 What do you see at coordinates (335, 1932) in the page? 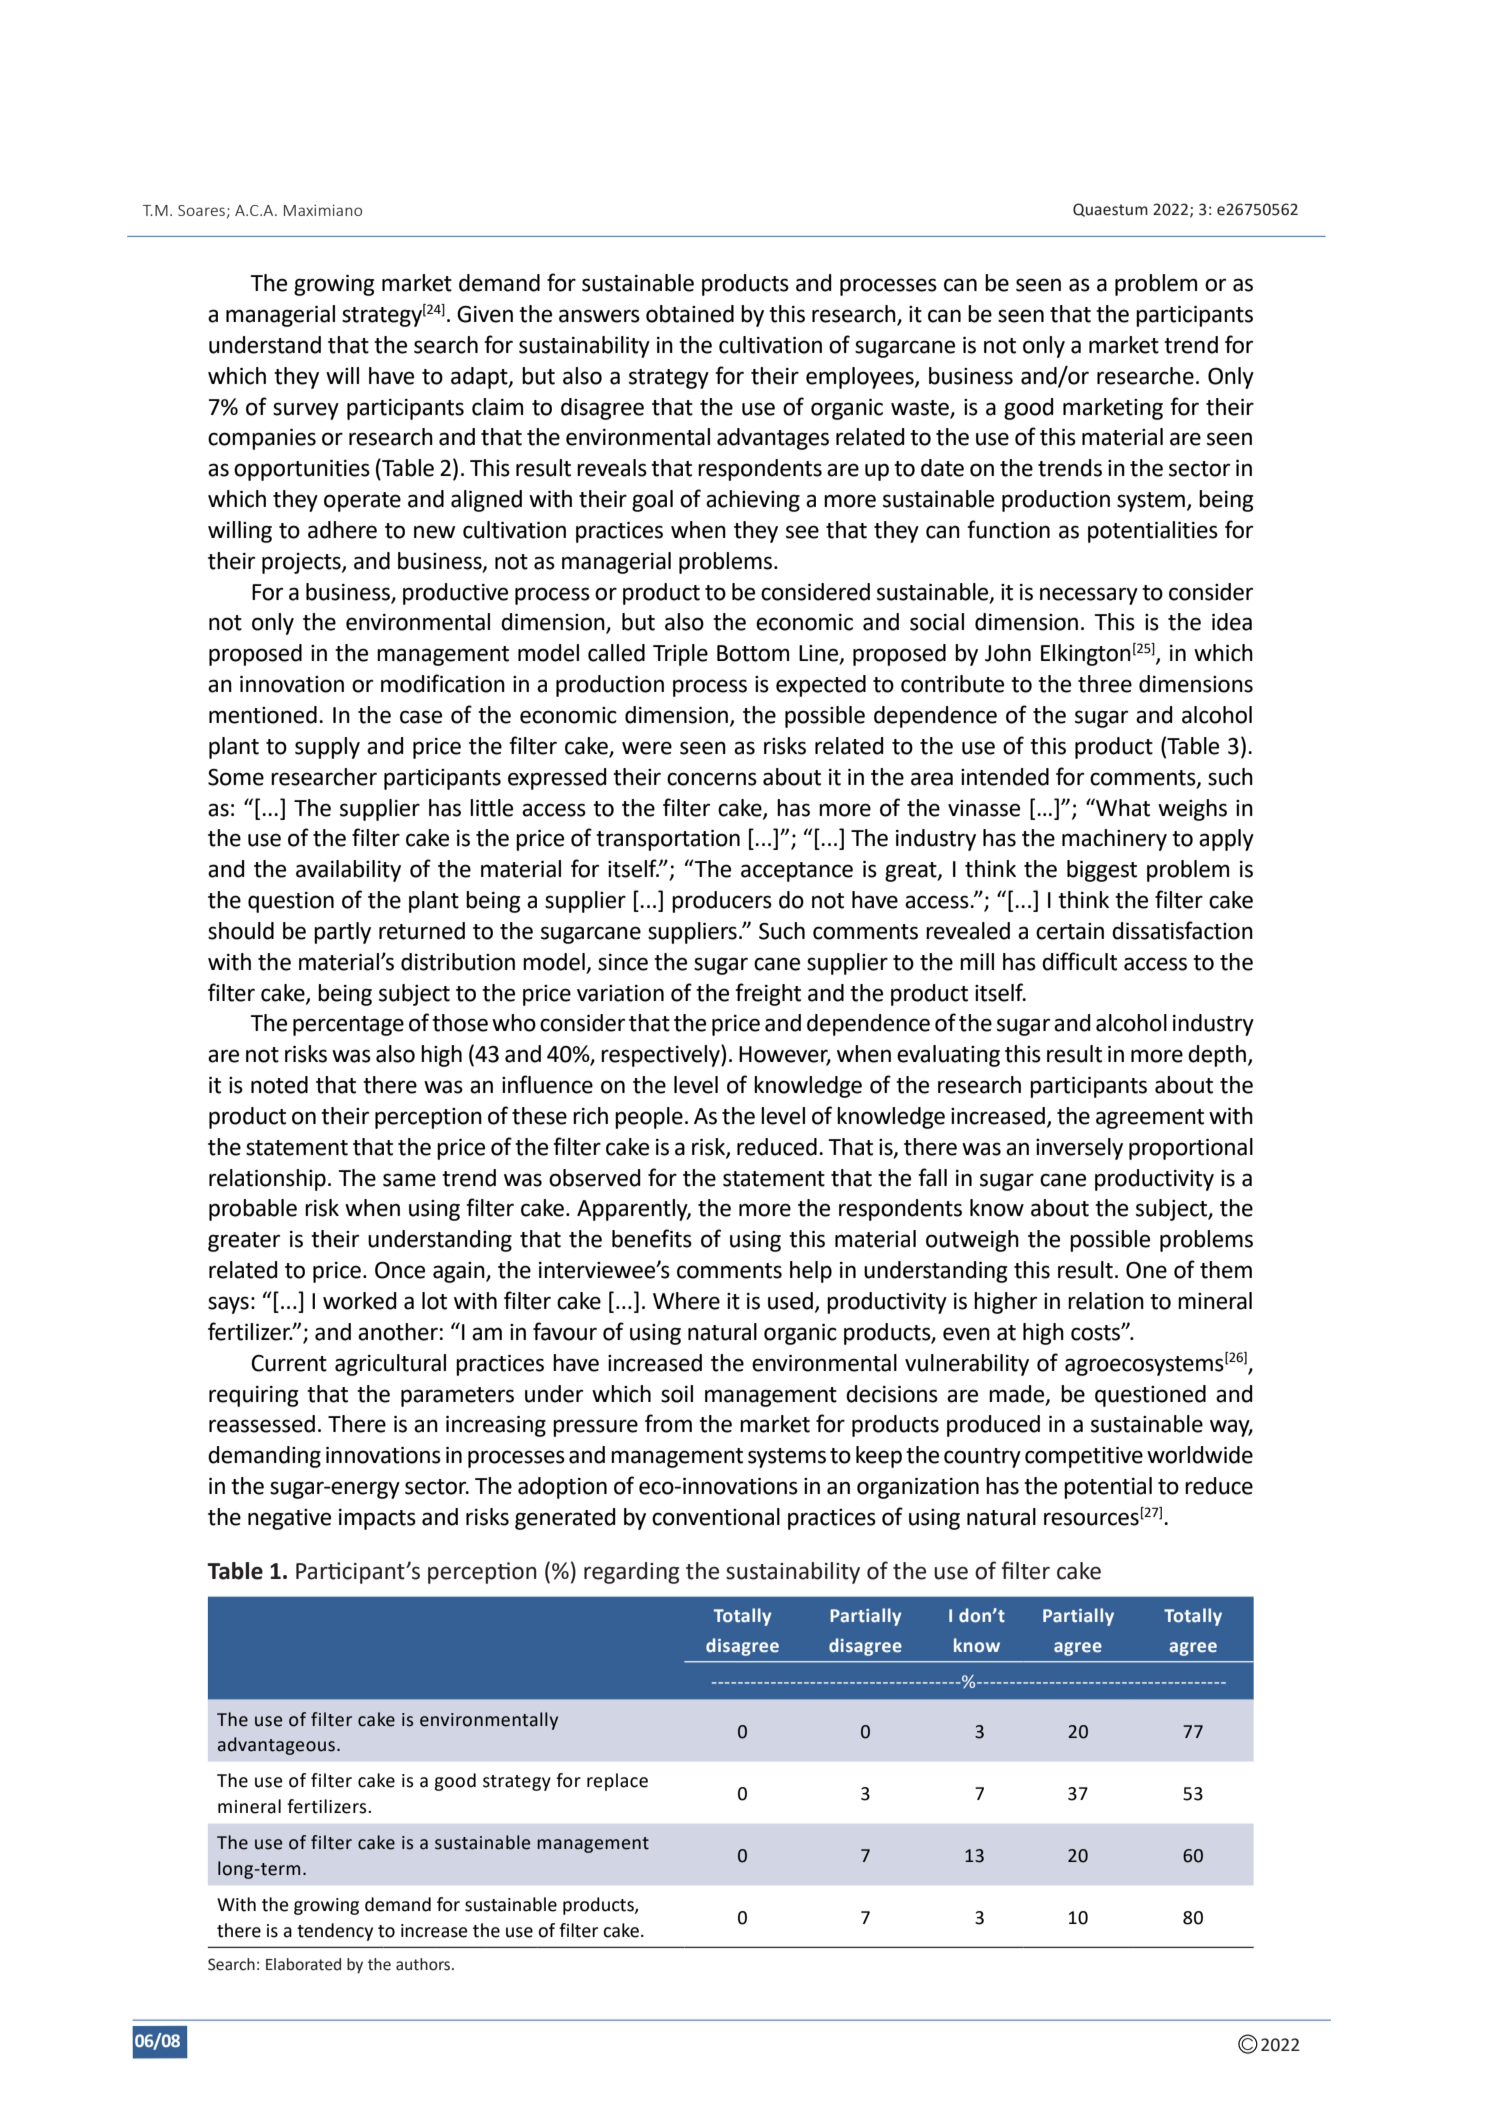
I see `tendency` at bounding box center [335, 1932].
